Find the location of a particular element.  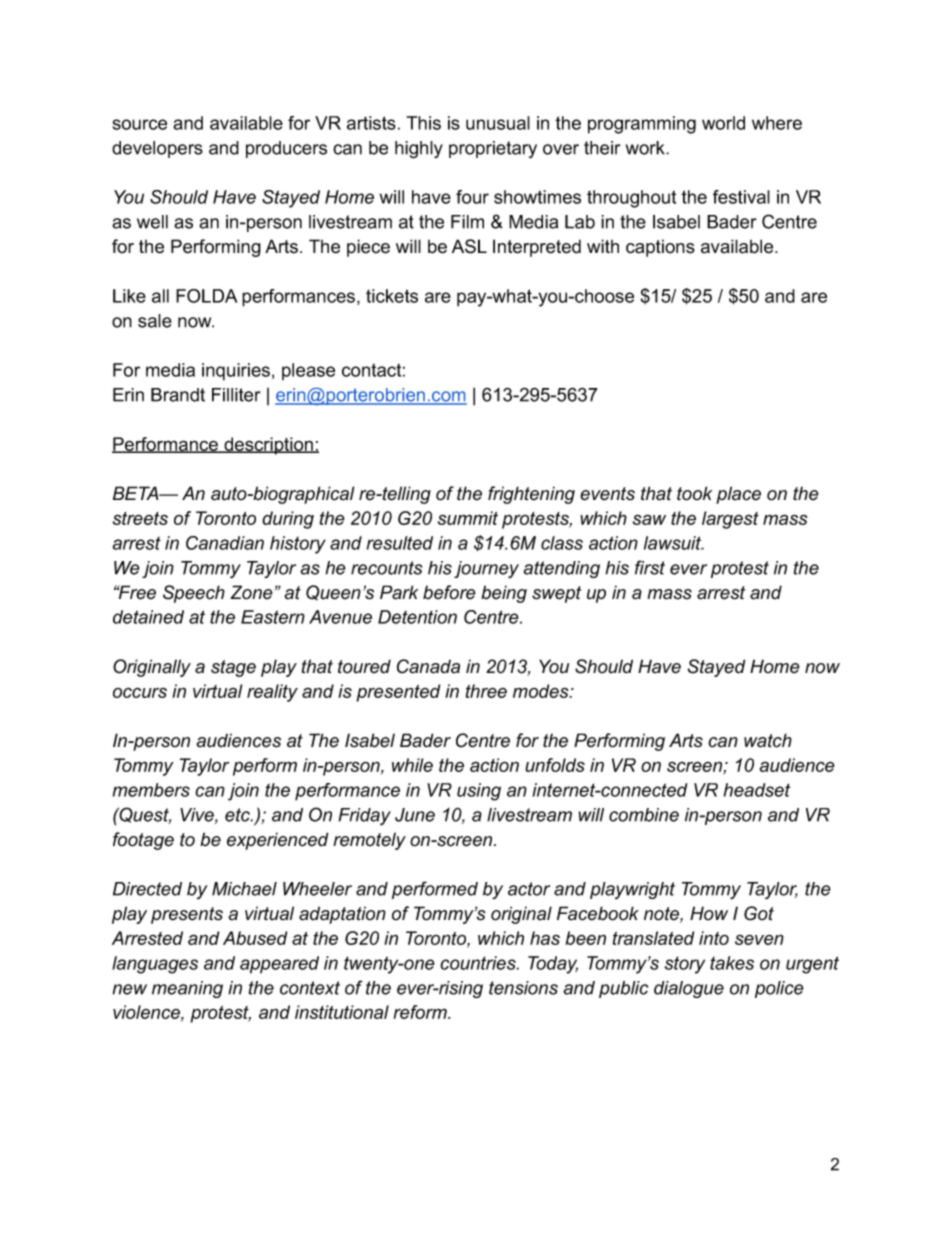

Canadian is located at coordinates (225, 543).
